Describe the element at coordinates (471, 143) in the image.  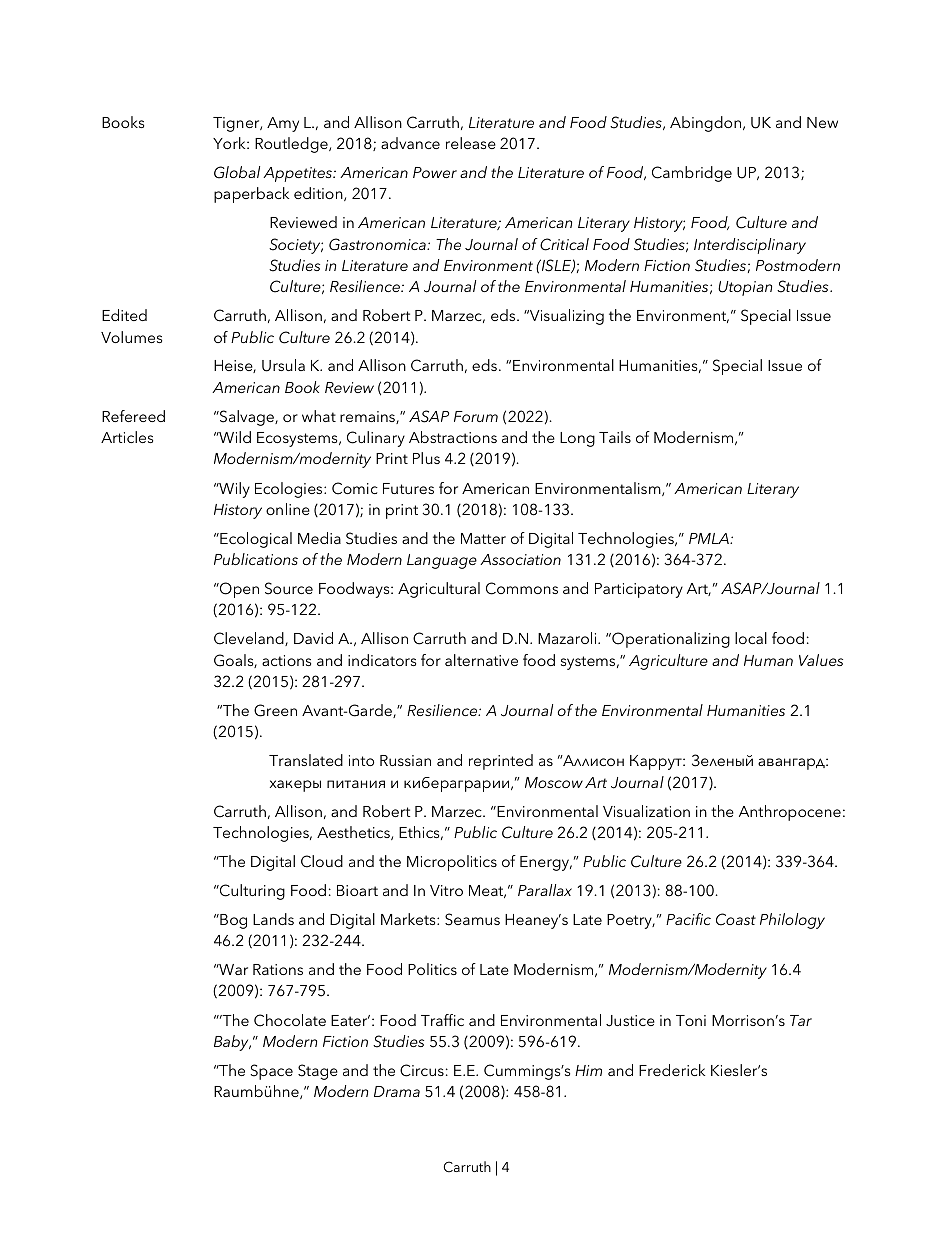
I see `release` at that location.
